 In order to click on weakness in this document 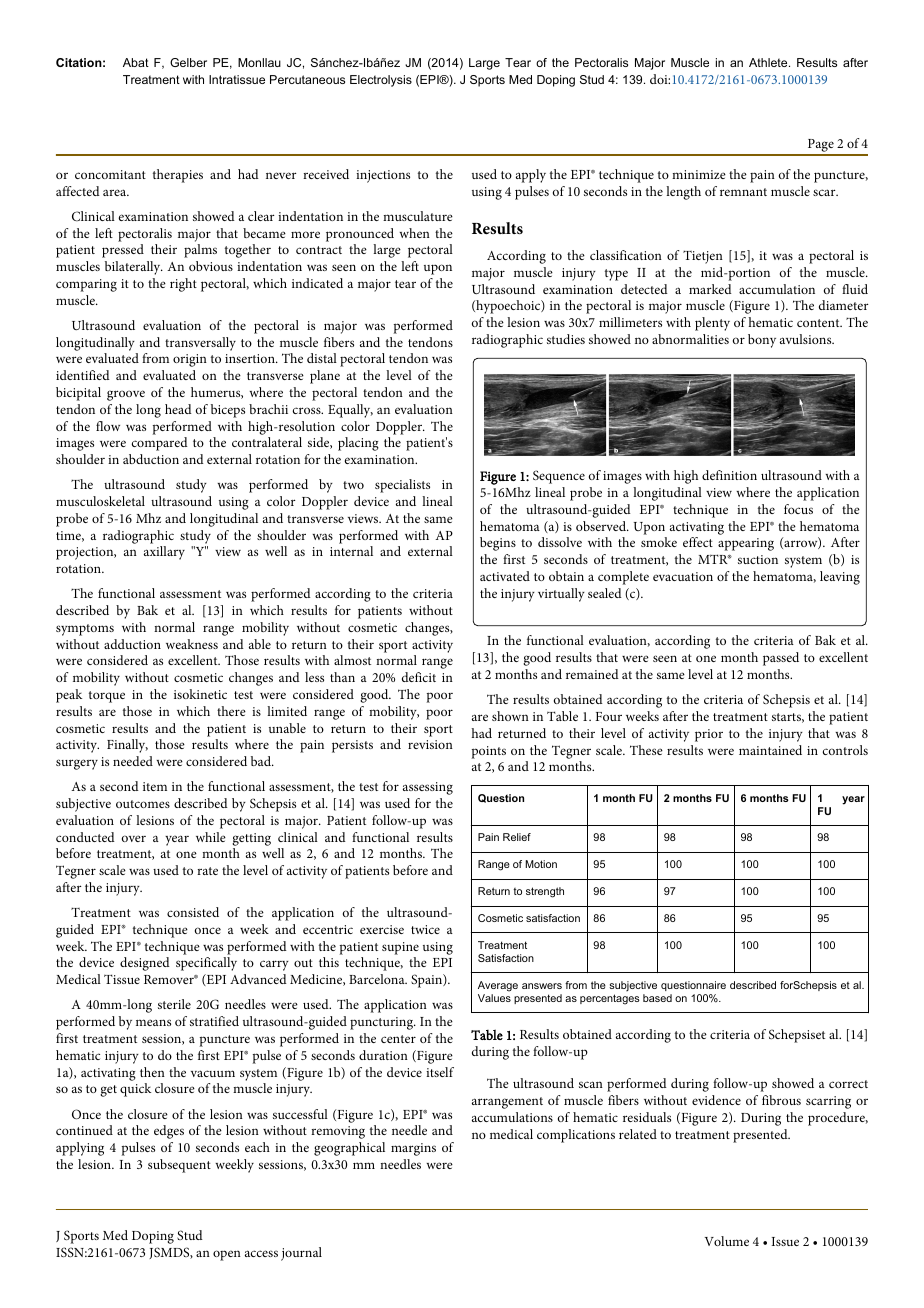, I will do `click(192, 644)`.
